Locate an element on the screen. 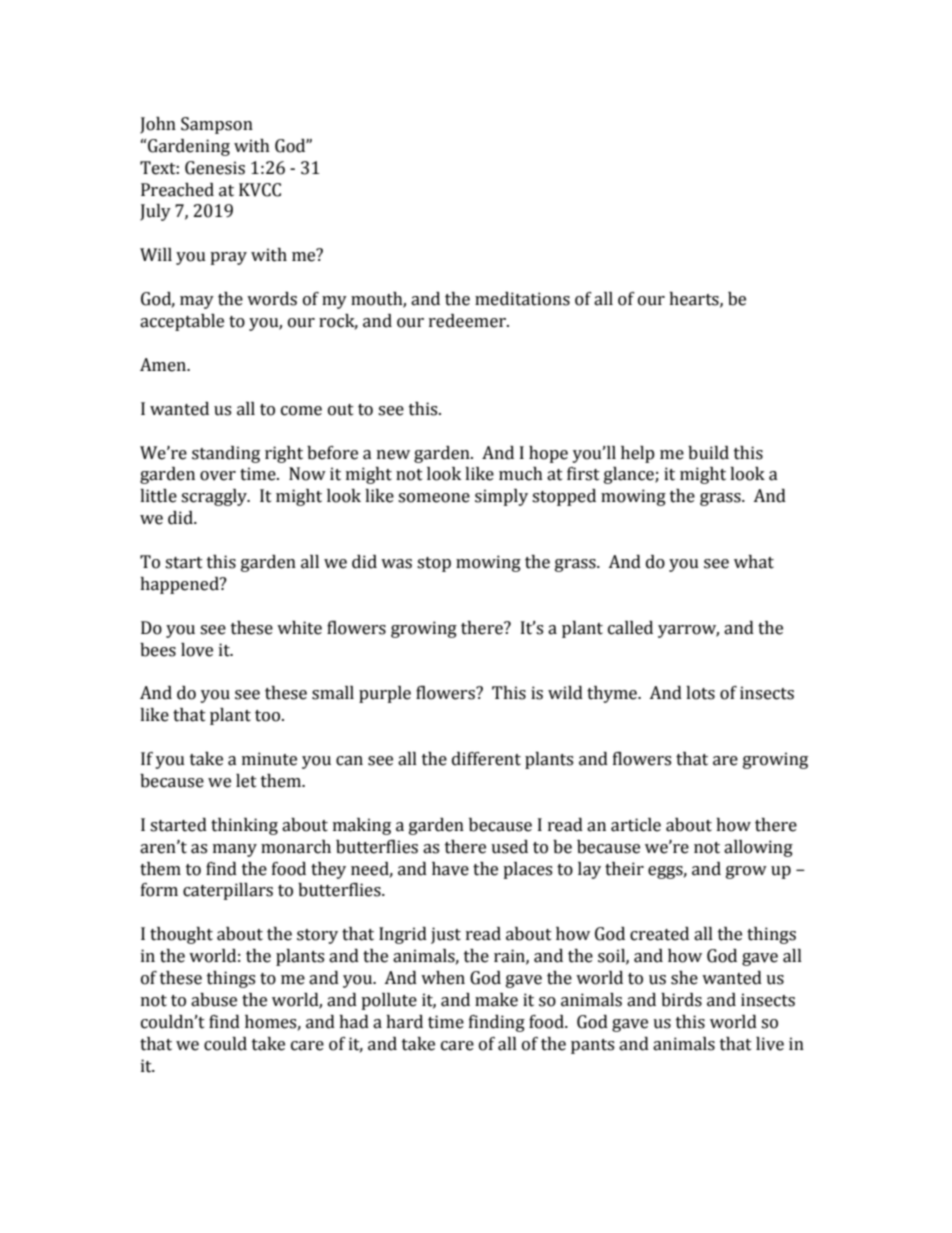 The width and height of the screenshot is (952, 1233). Genesis is located at coordinates (215, 168).
